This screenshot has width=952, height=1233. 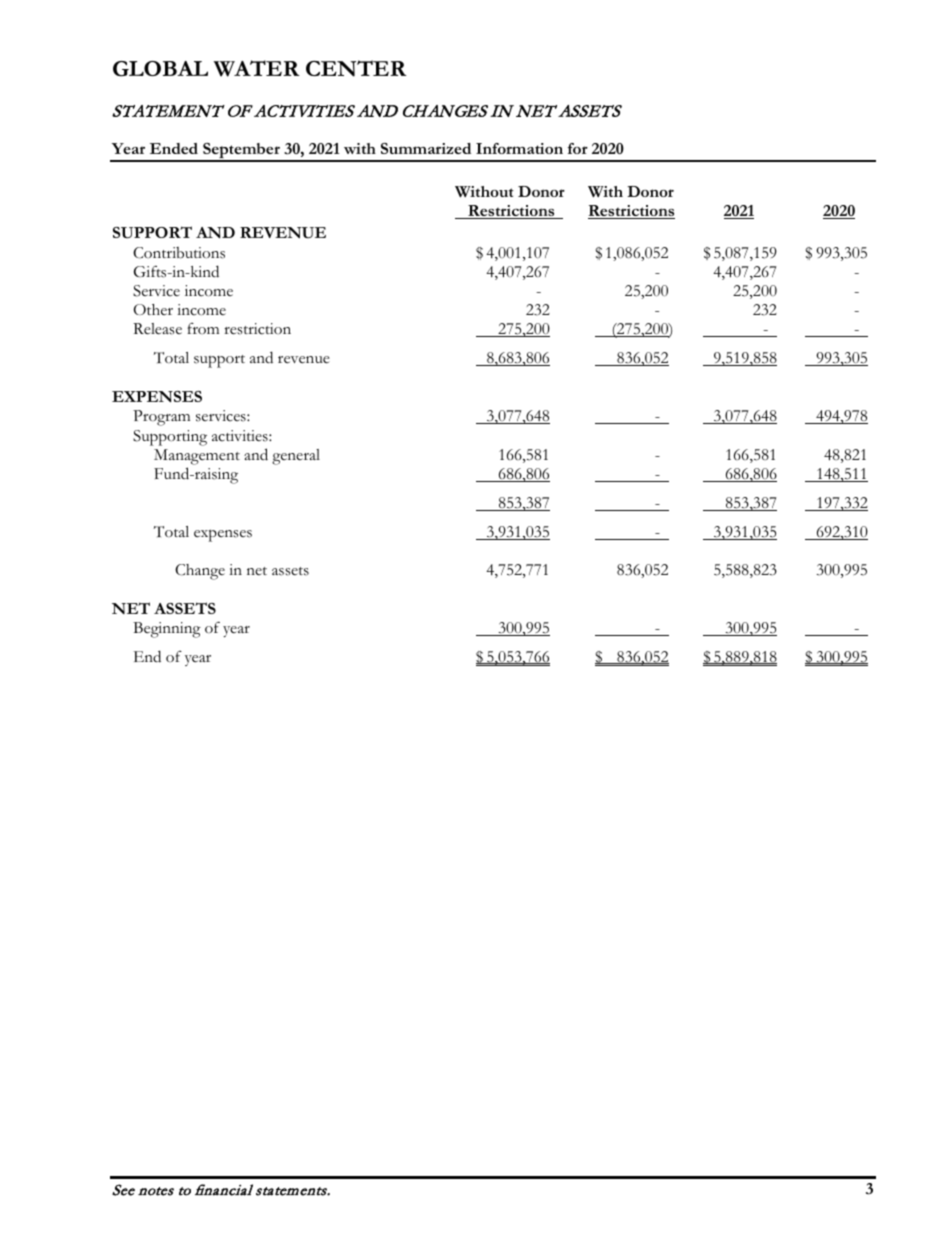 What do you see at coordinates (519, 148) in the screenshot?
I see `Information` at bounding box center [519, 148].
